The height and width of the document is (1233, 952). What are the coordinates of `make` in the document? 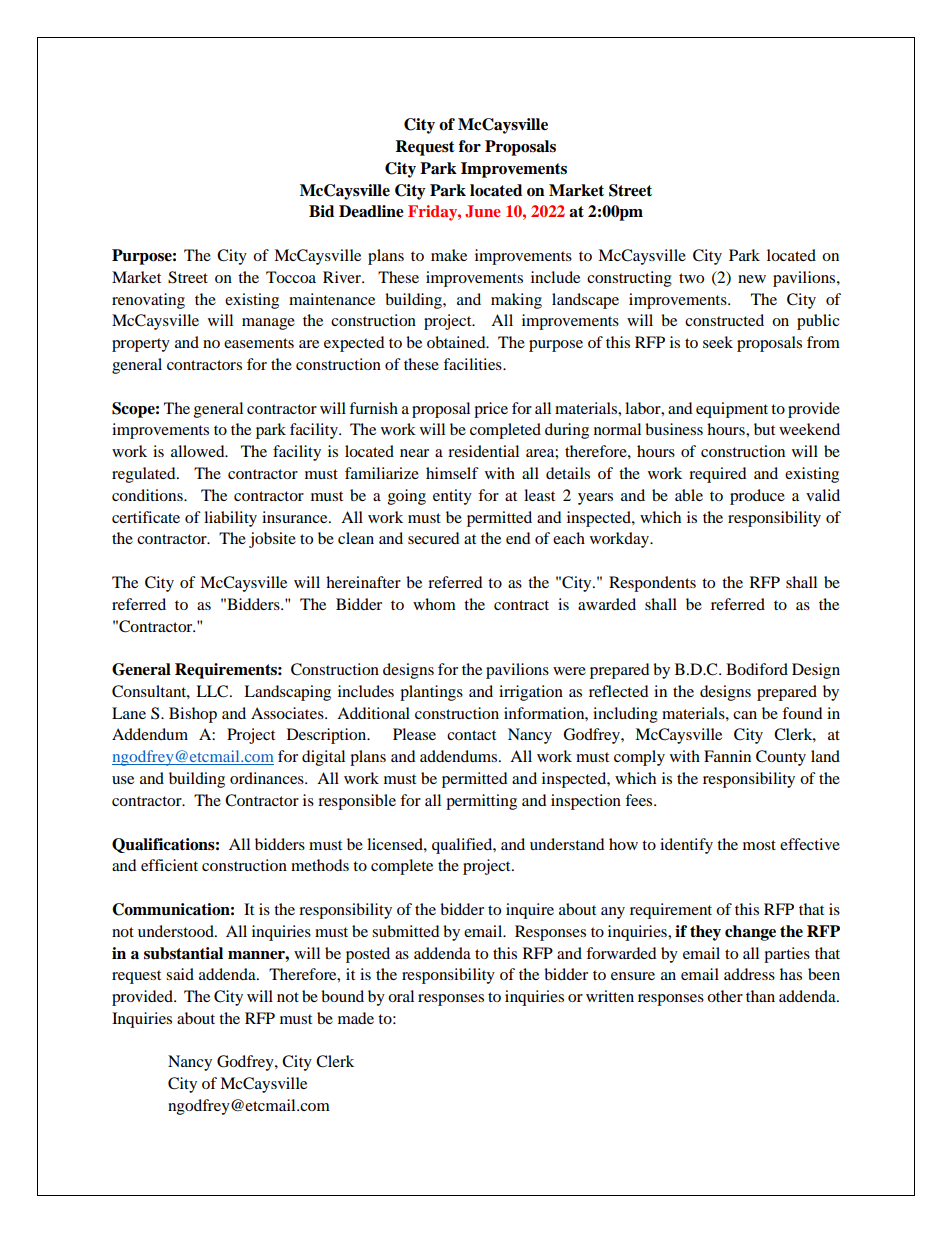 It's located at (449, 255).
